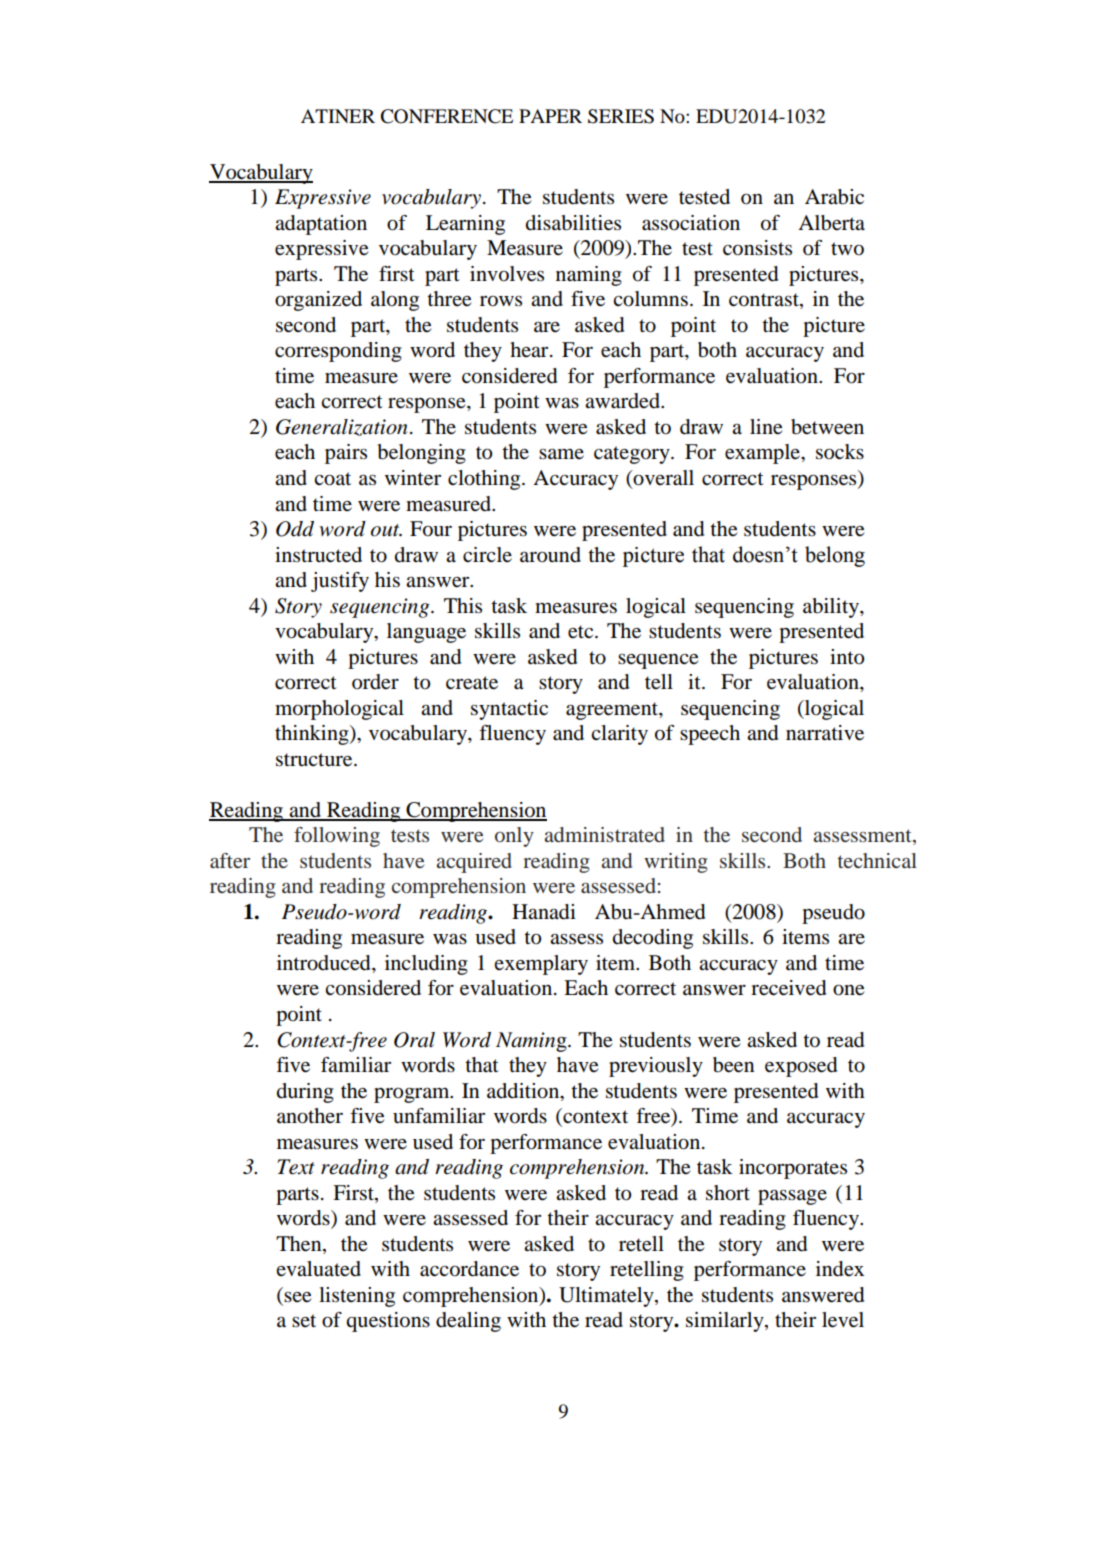 This document has width=1101, height=1557. What do you see at coordinates (297, 1297) in the document?
I see `see` at bounding box center [297, 1297].
